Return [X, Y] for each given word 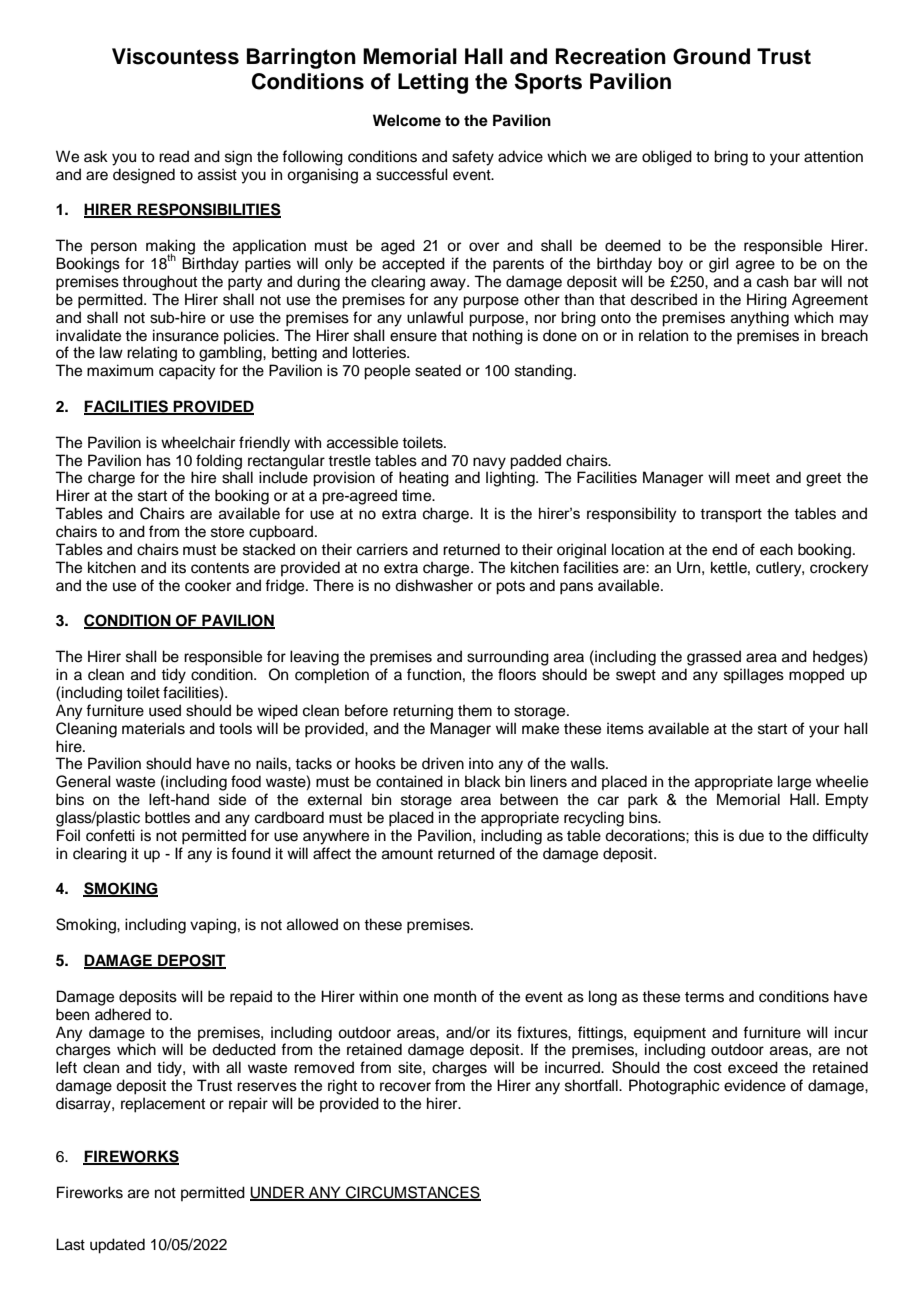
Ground [711, 56]
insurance [186, 335]
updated [117, 1246]
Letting [433, 83]
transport [731, 516]
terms [704, 997]
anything [760, 319]
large [794, 783]
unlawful [435, 317]
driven [443, 763]
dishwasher [434, 585]
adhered [123, 1014]
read [174, 156]
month [455, 996]
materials [153, 728]
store [227, 532]
